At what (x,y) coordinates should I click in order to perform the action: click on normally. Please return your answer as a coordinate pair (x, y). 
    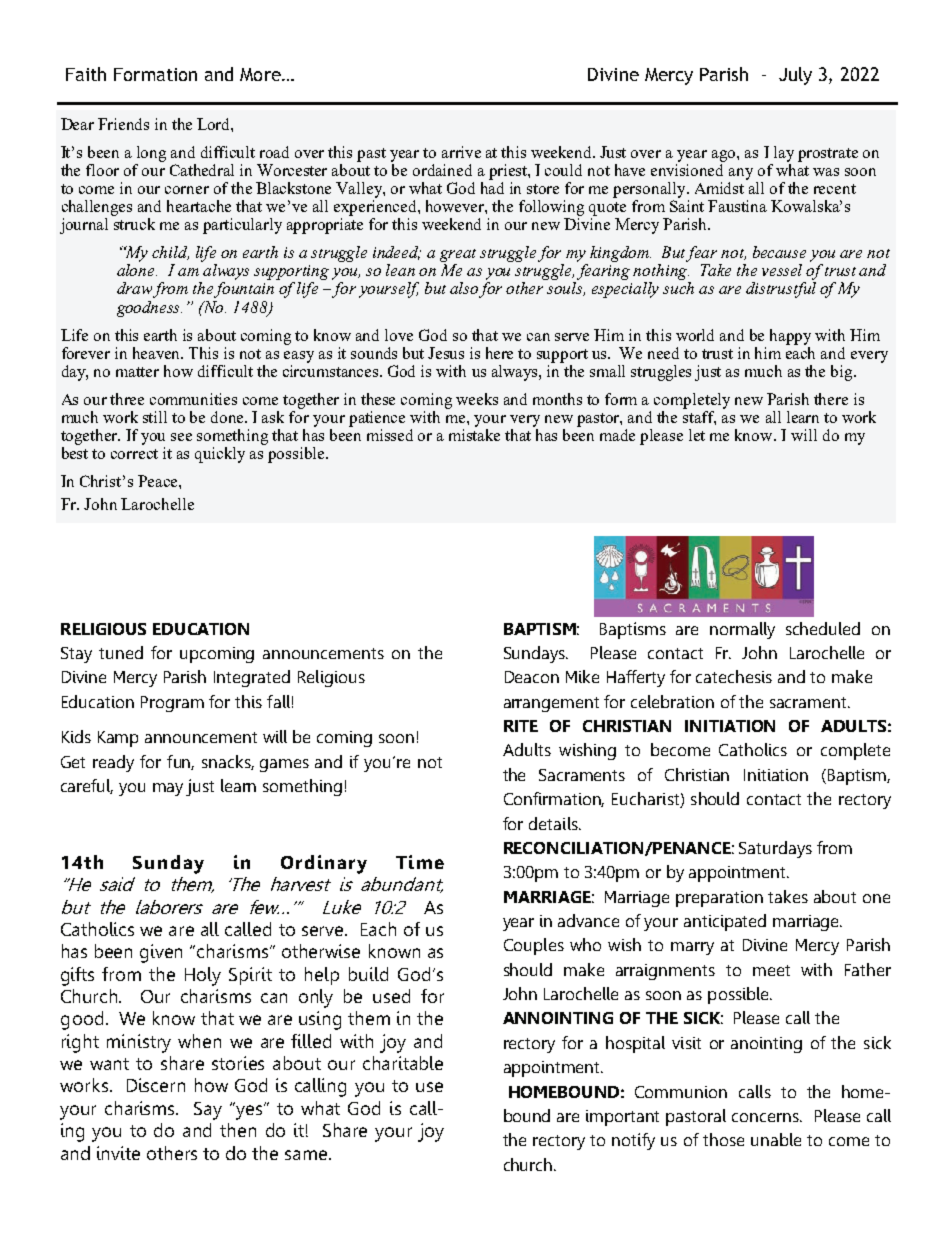
    Looking at the image, I should click on (742, 630).
